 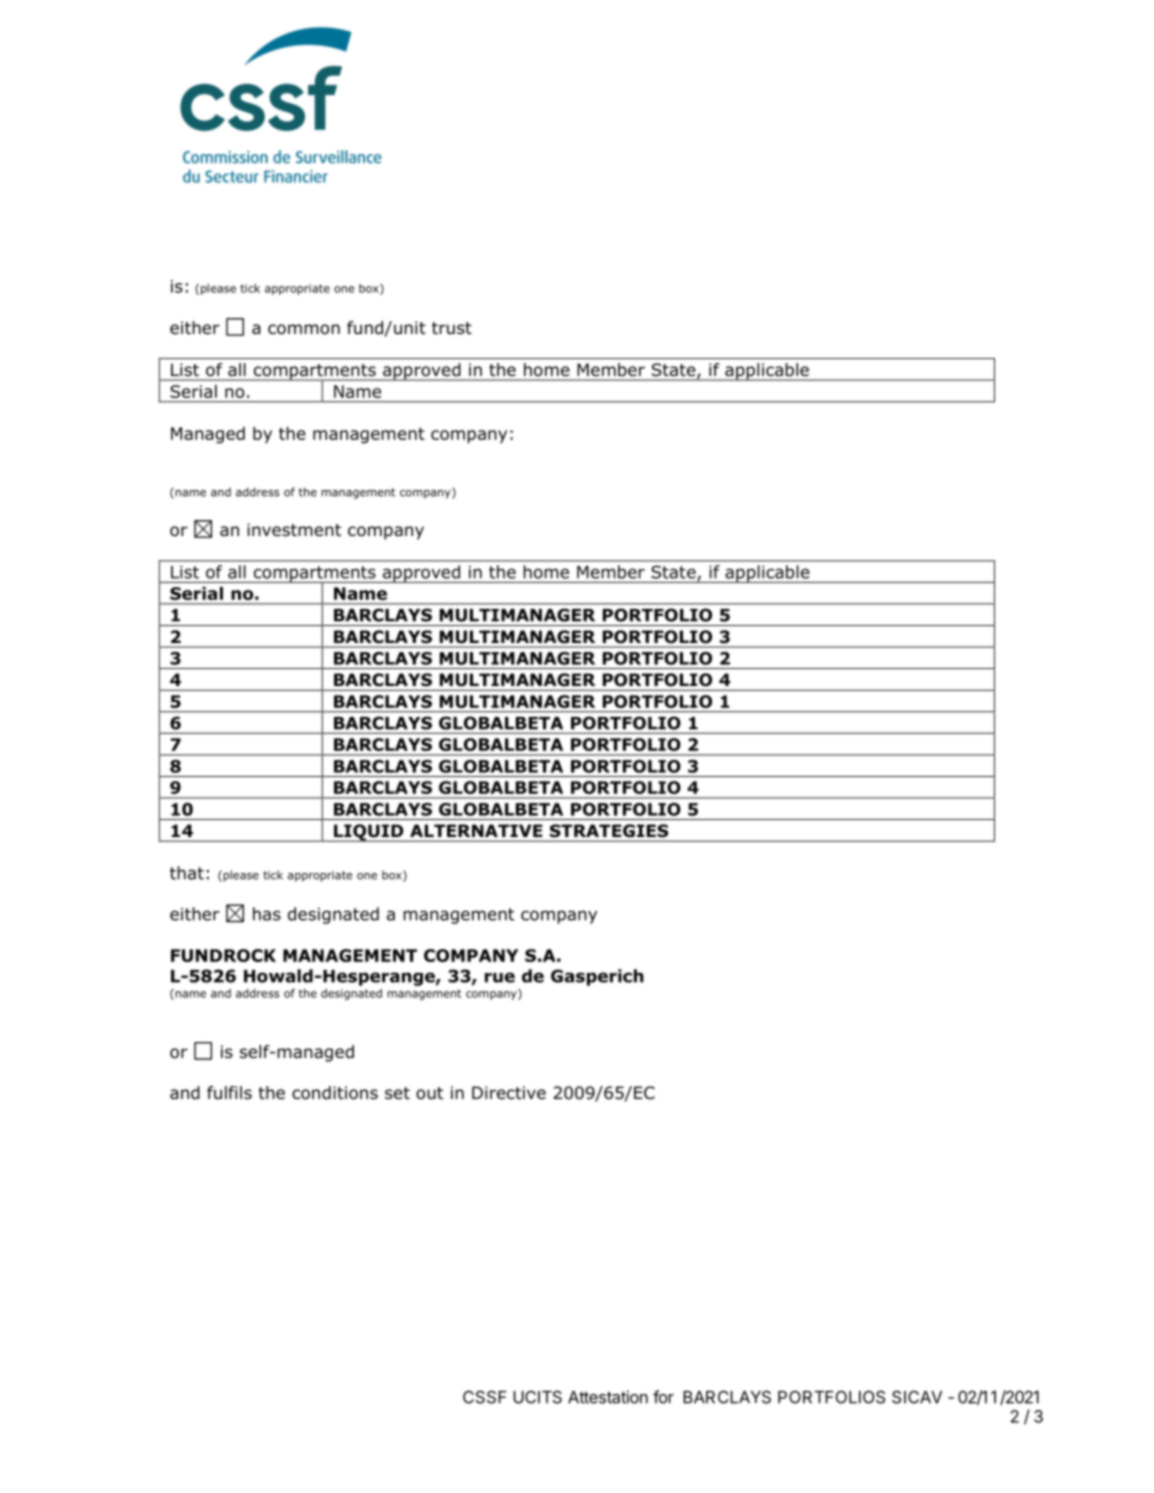 I want to click on for, so click(x=663, y=1397).
